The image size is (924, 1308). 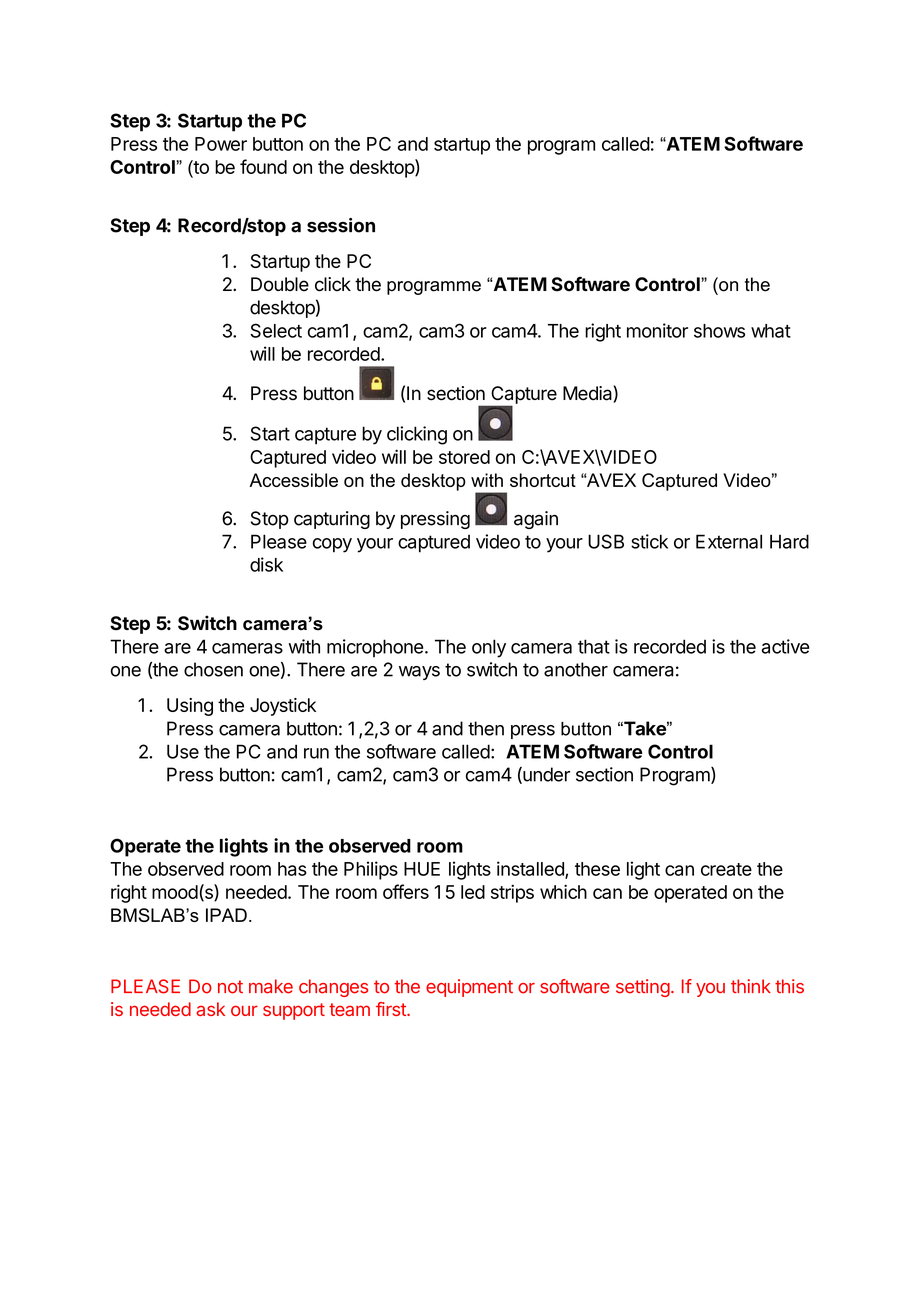 I want to click on what, so click(x=771, y=331).
